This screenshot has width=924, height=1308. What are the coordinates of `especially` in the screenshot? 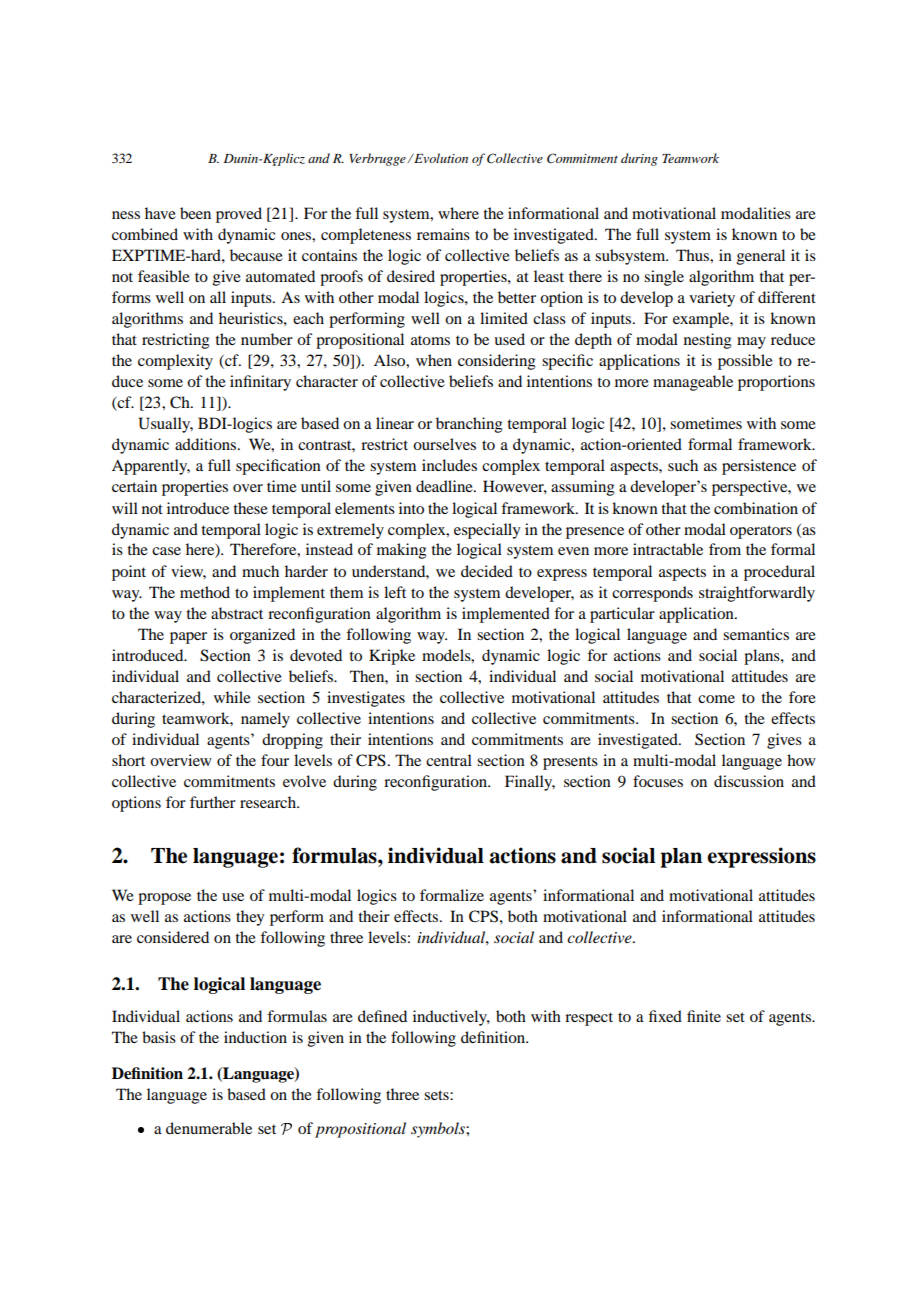 It's located at (487, 531).
